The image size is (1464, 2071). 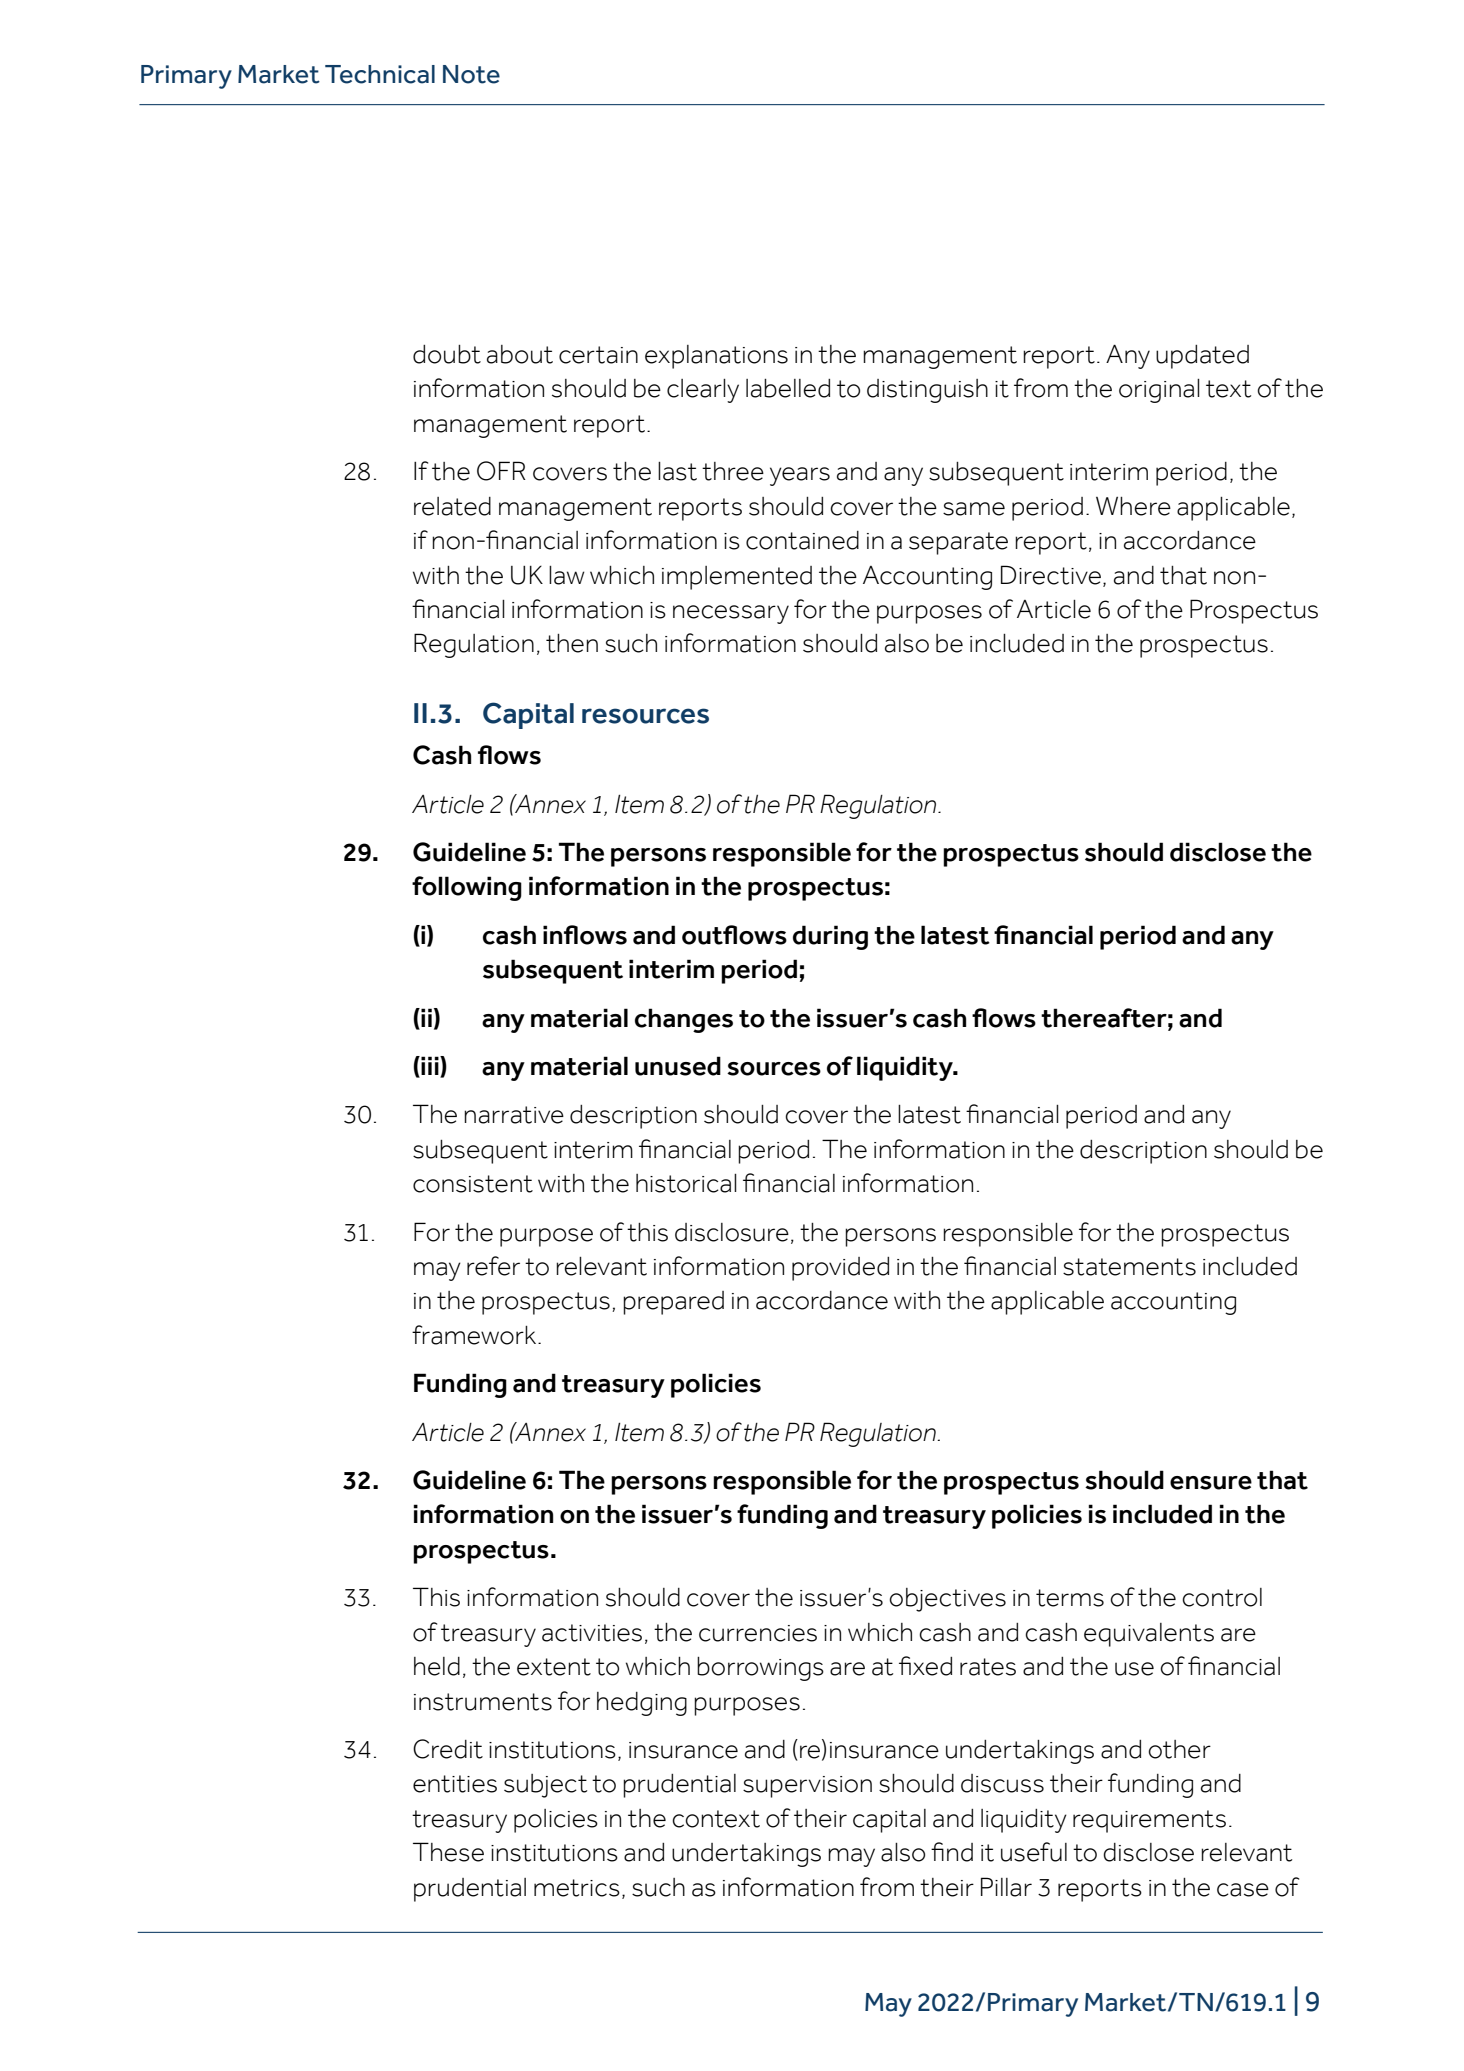 I want to click on Note, so click(x=471, y=74).
